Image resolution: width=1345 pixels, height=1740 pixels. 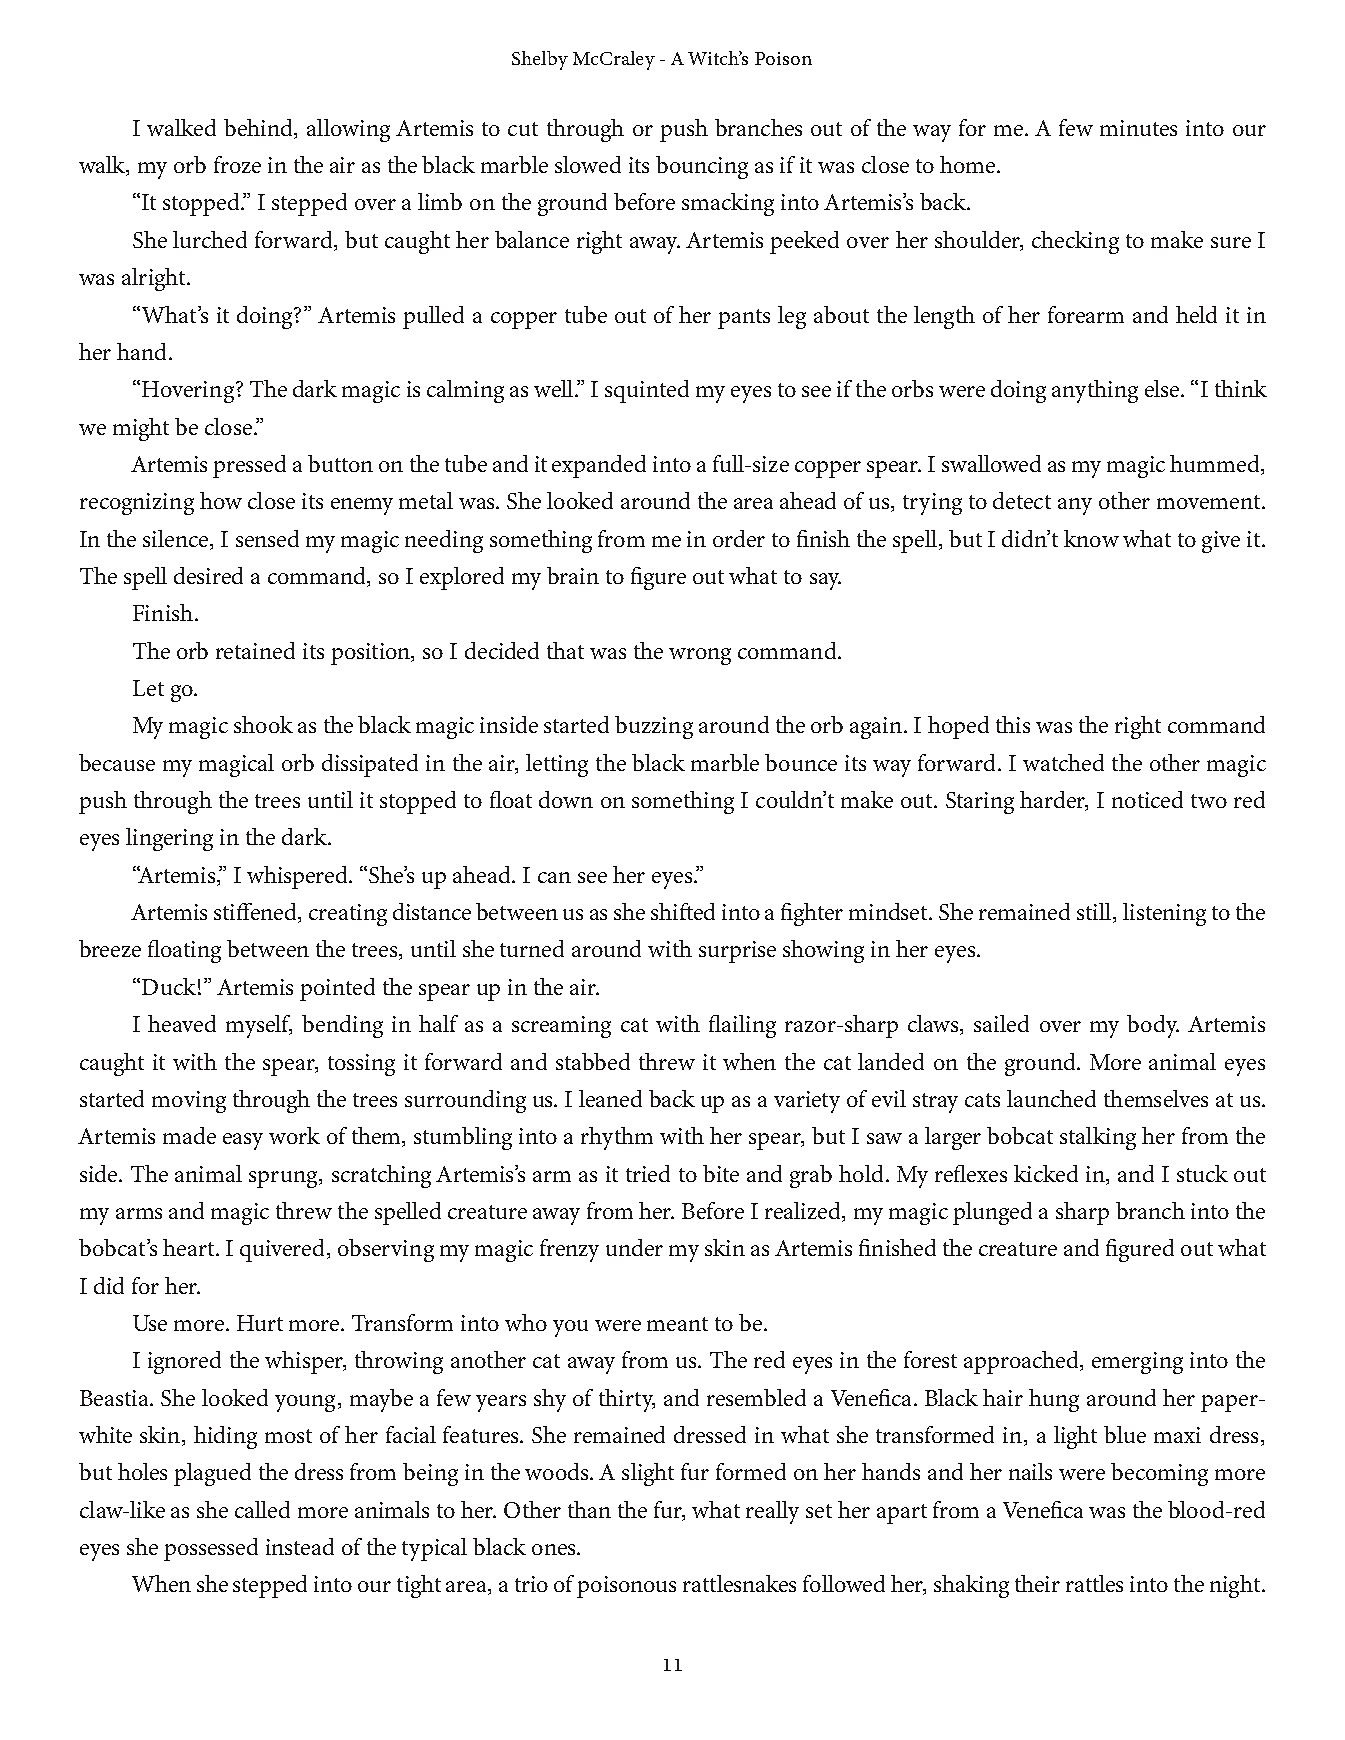 I want to click on expanded, so click(x=599, y=466).
